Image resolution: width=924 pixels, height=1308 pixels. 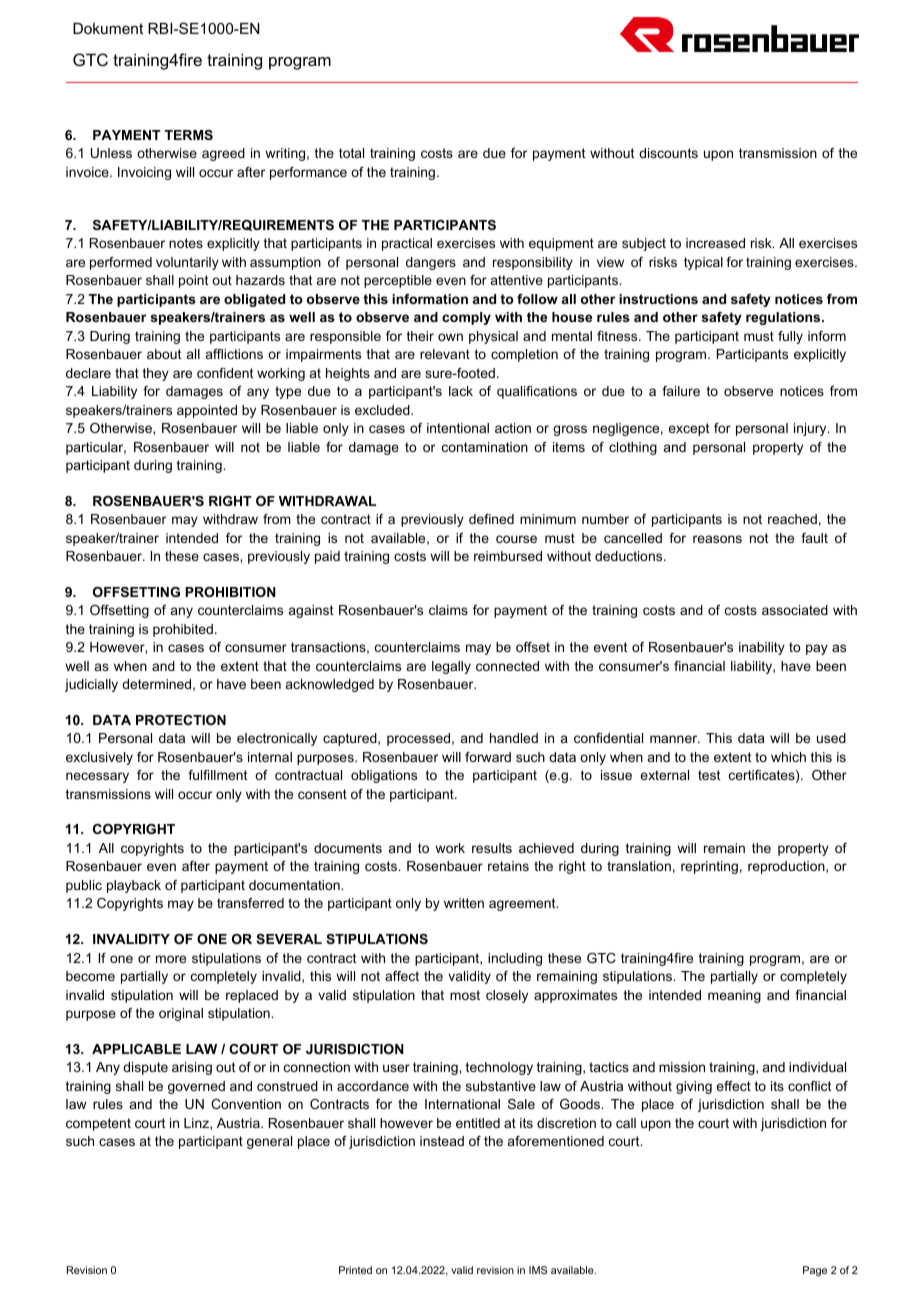 I want to click on legally, so click(x=451, y=667).
